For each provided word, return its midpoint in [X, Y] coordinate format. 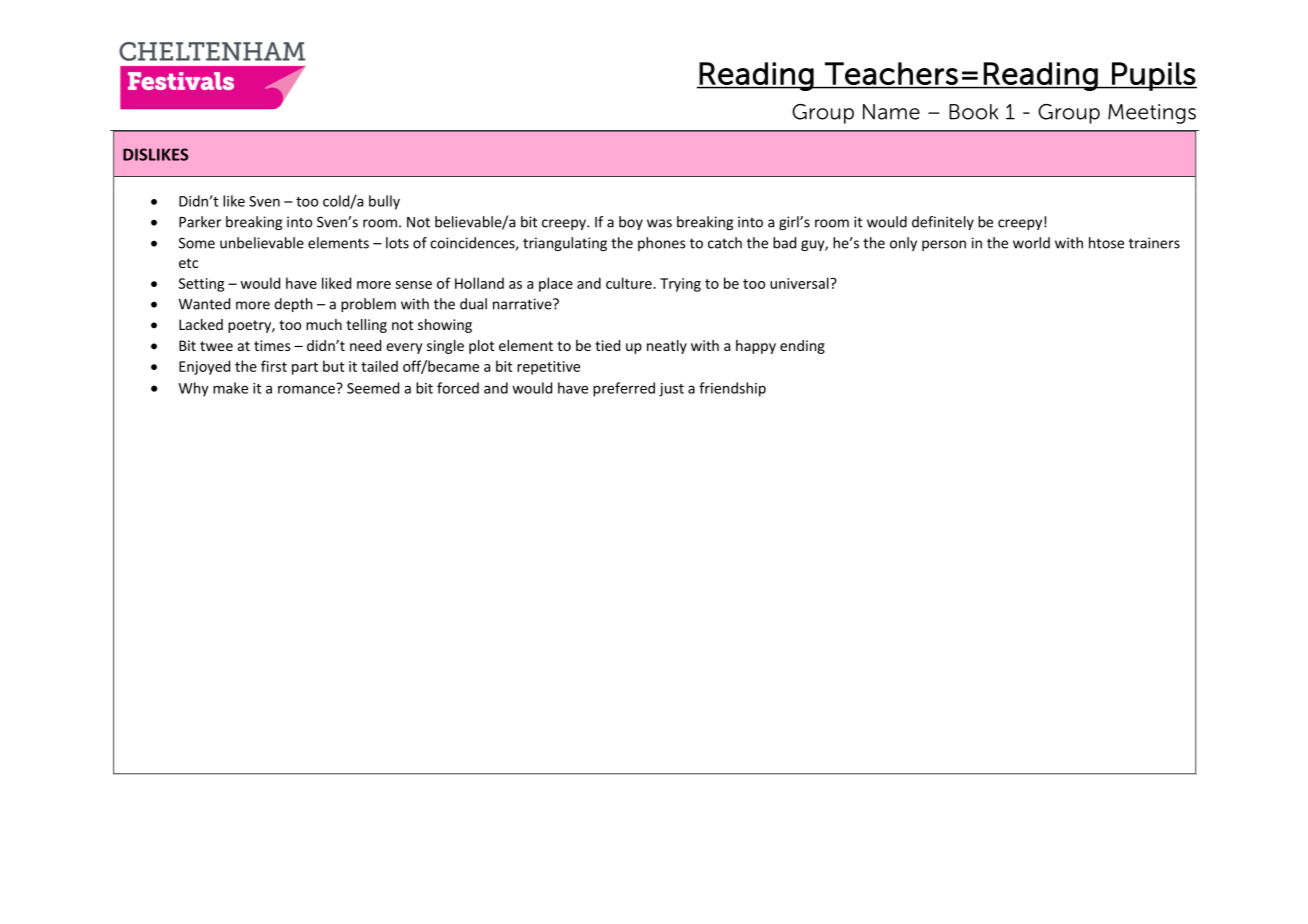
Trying [680, 285]
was [659, 223]
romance [307, 388]
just [671, 390]
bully [384, 202]
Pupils [1153, 76]
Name [891, 112]
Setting [201, 285]
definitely [943, 223]
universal [800, 283]
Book [973, 112]
